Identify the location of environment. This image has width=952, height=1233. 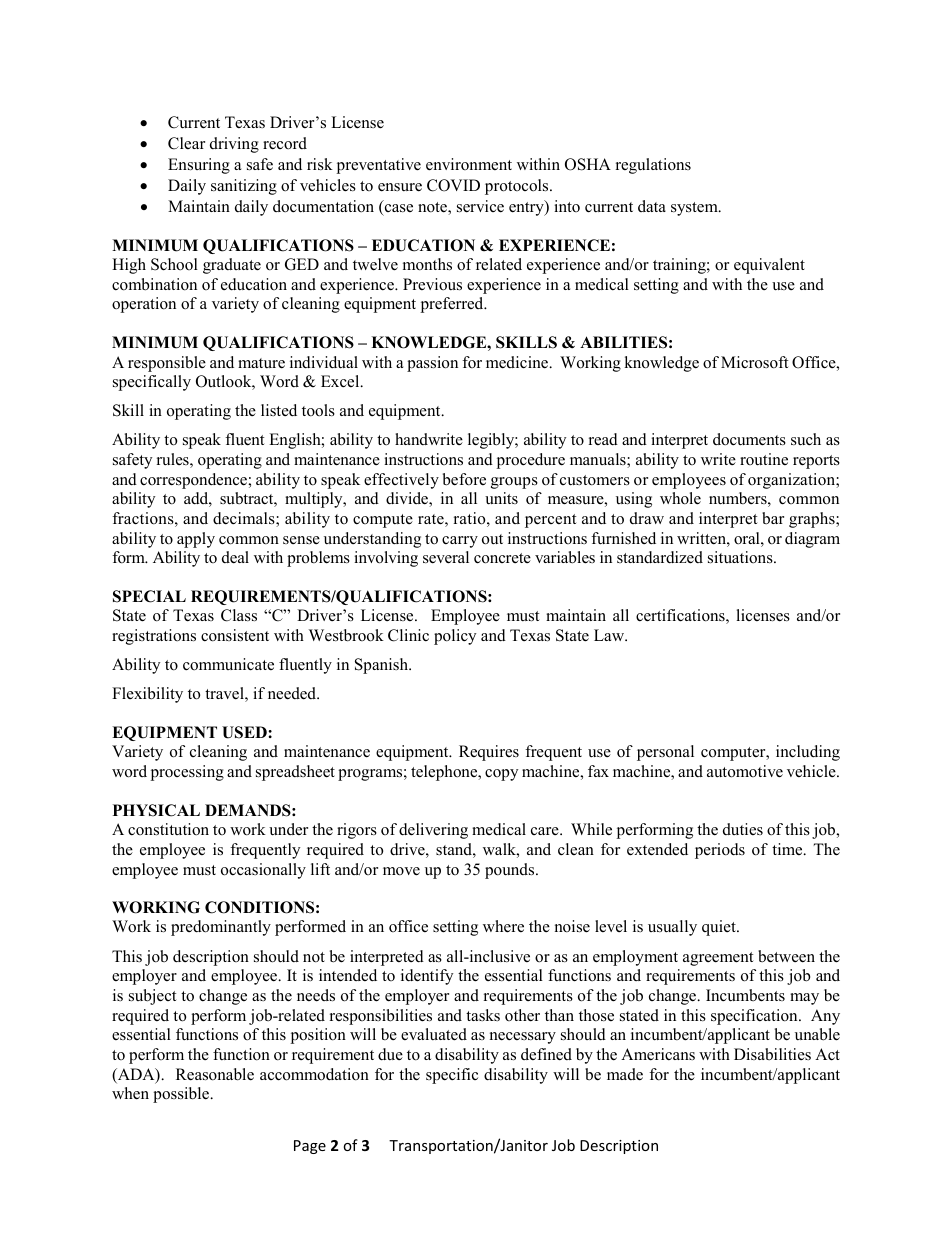
(469, 164).
